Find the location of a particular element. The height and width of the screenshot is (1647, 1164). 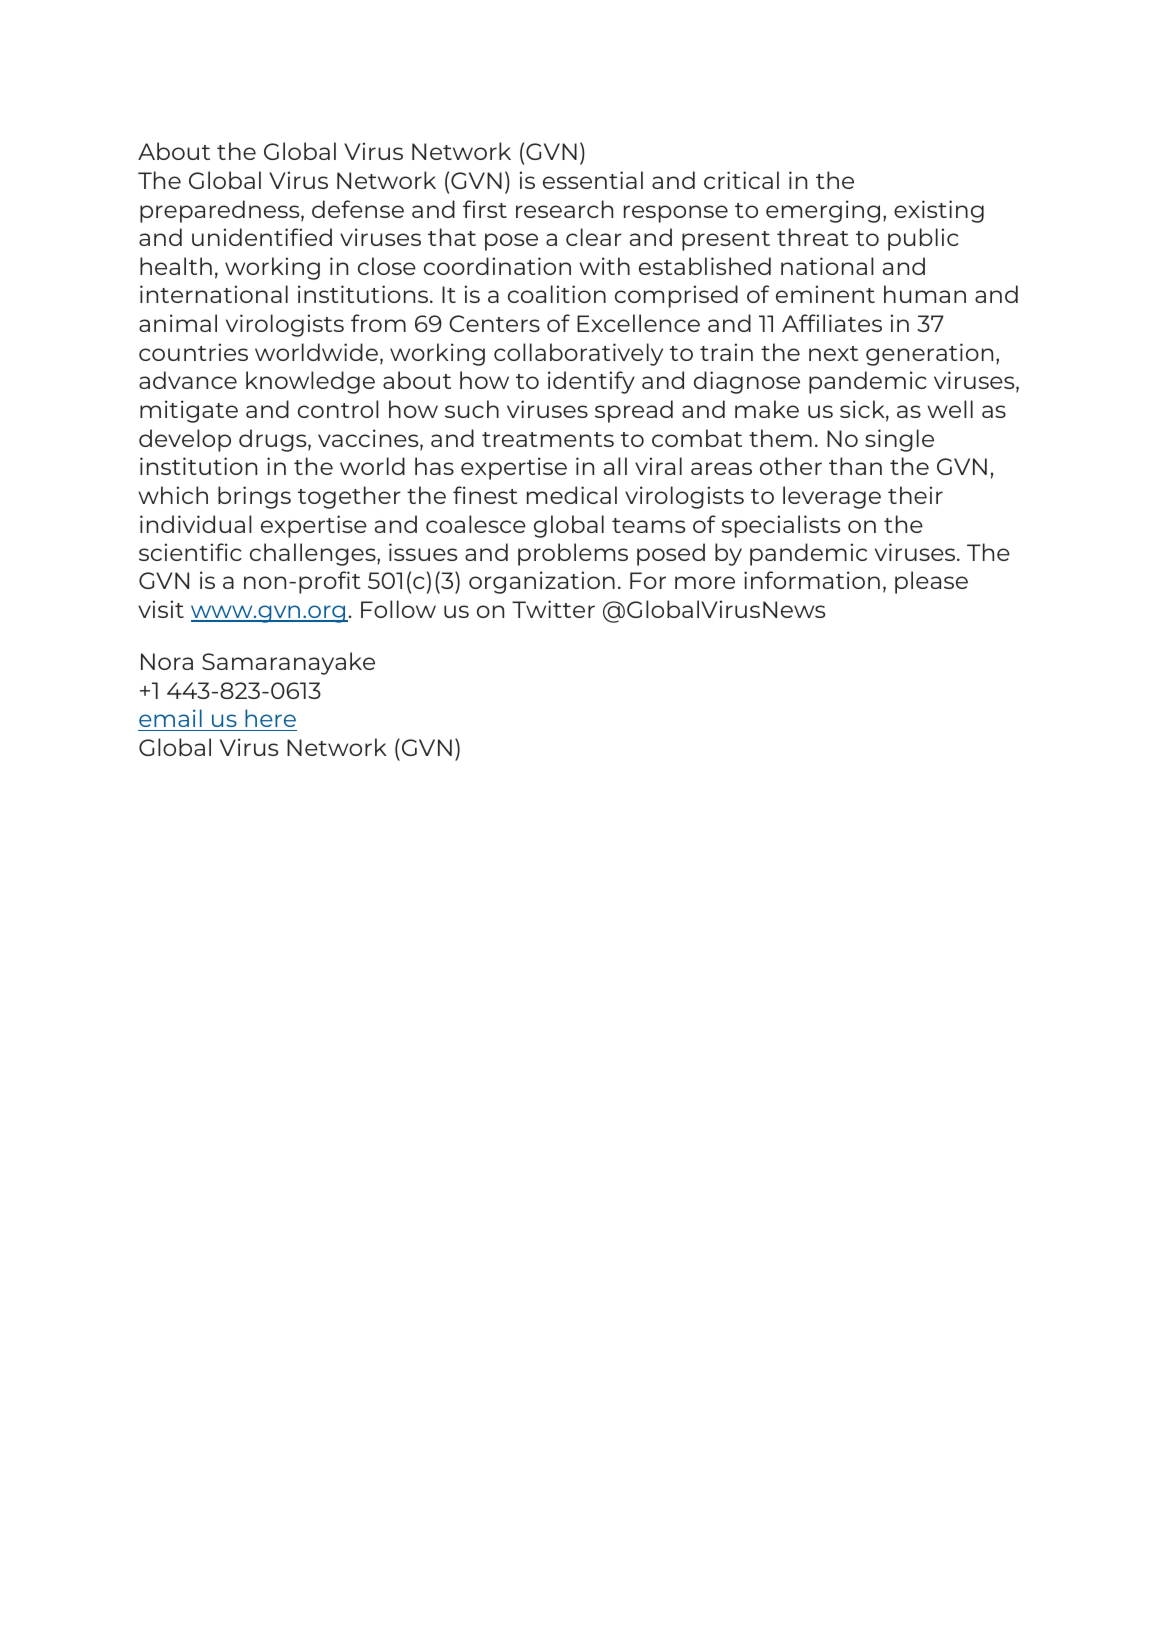

identify is located at coordinates (591, 382).
